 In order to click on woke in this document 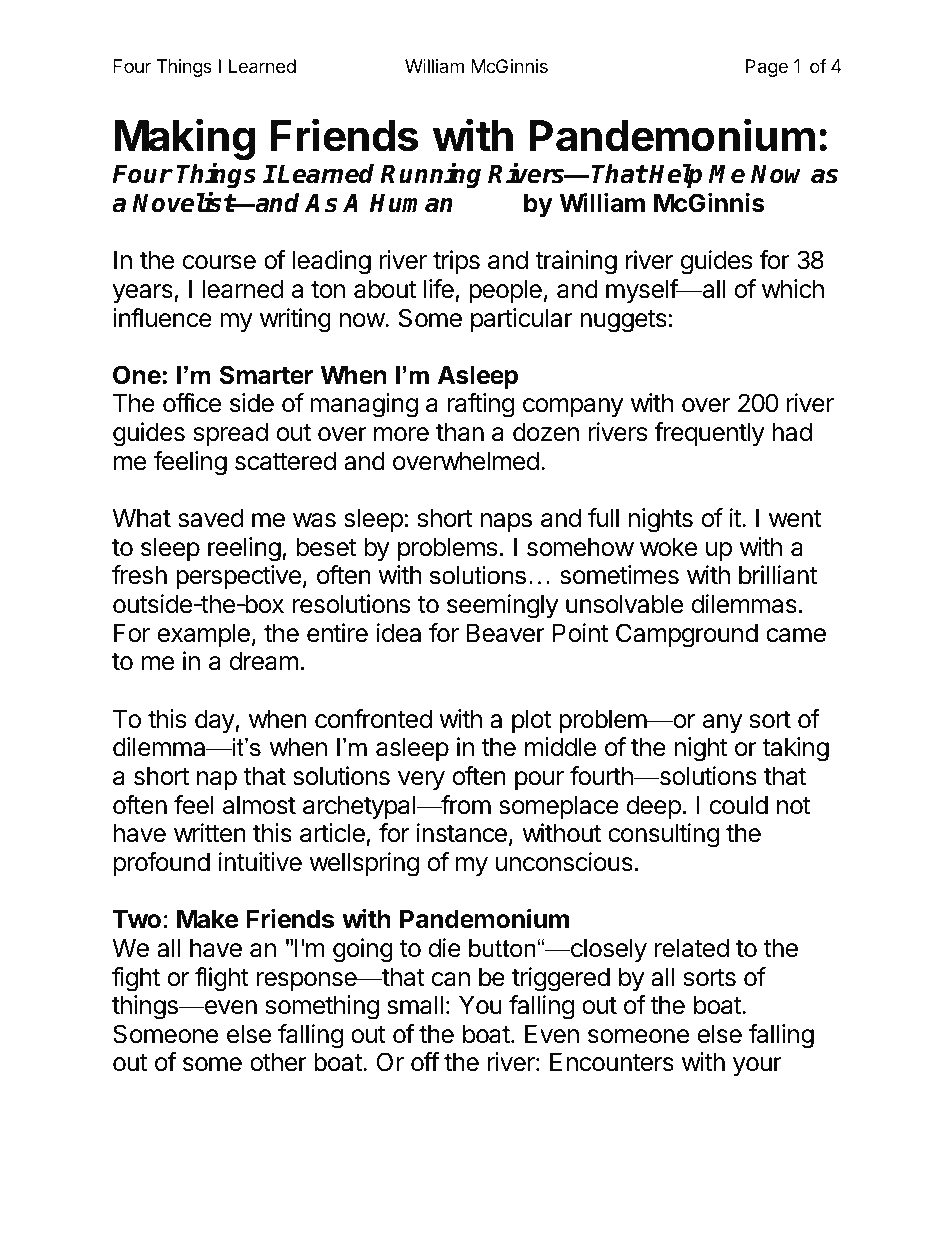, I will do `click(668, 547)`.
